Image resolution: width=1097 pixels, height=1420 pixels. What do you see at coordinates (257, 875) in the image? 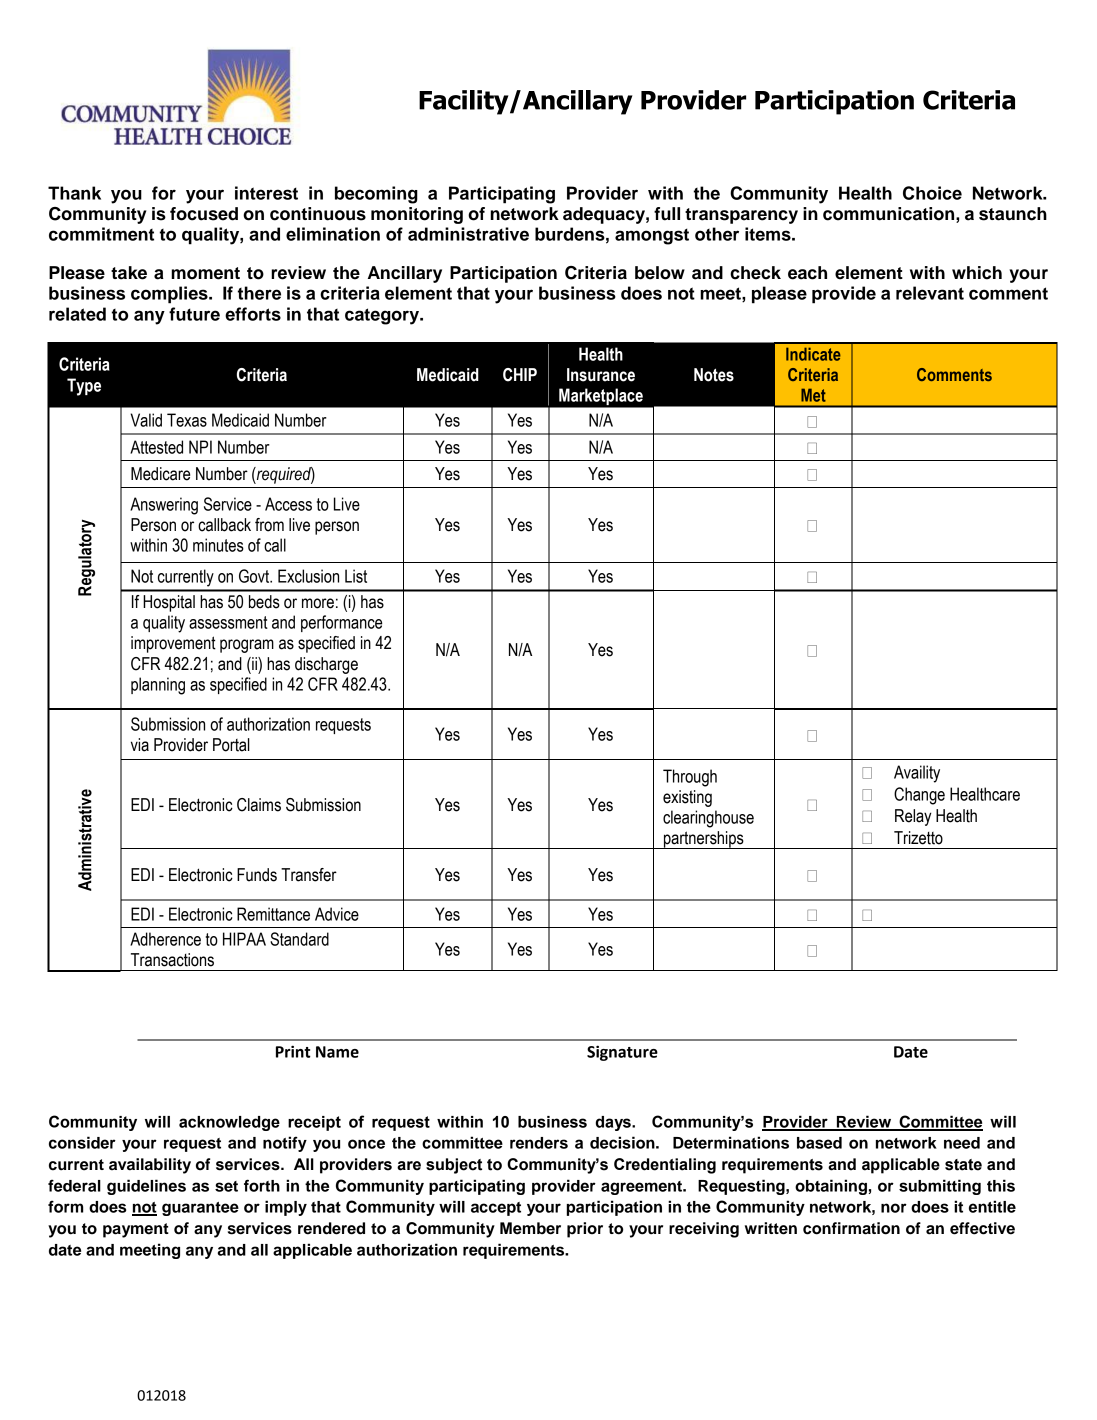
I see `Funds` at bounding box center [257, 875].
